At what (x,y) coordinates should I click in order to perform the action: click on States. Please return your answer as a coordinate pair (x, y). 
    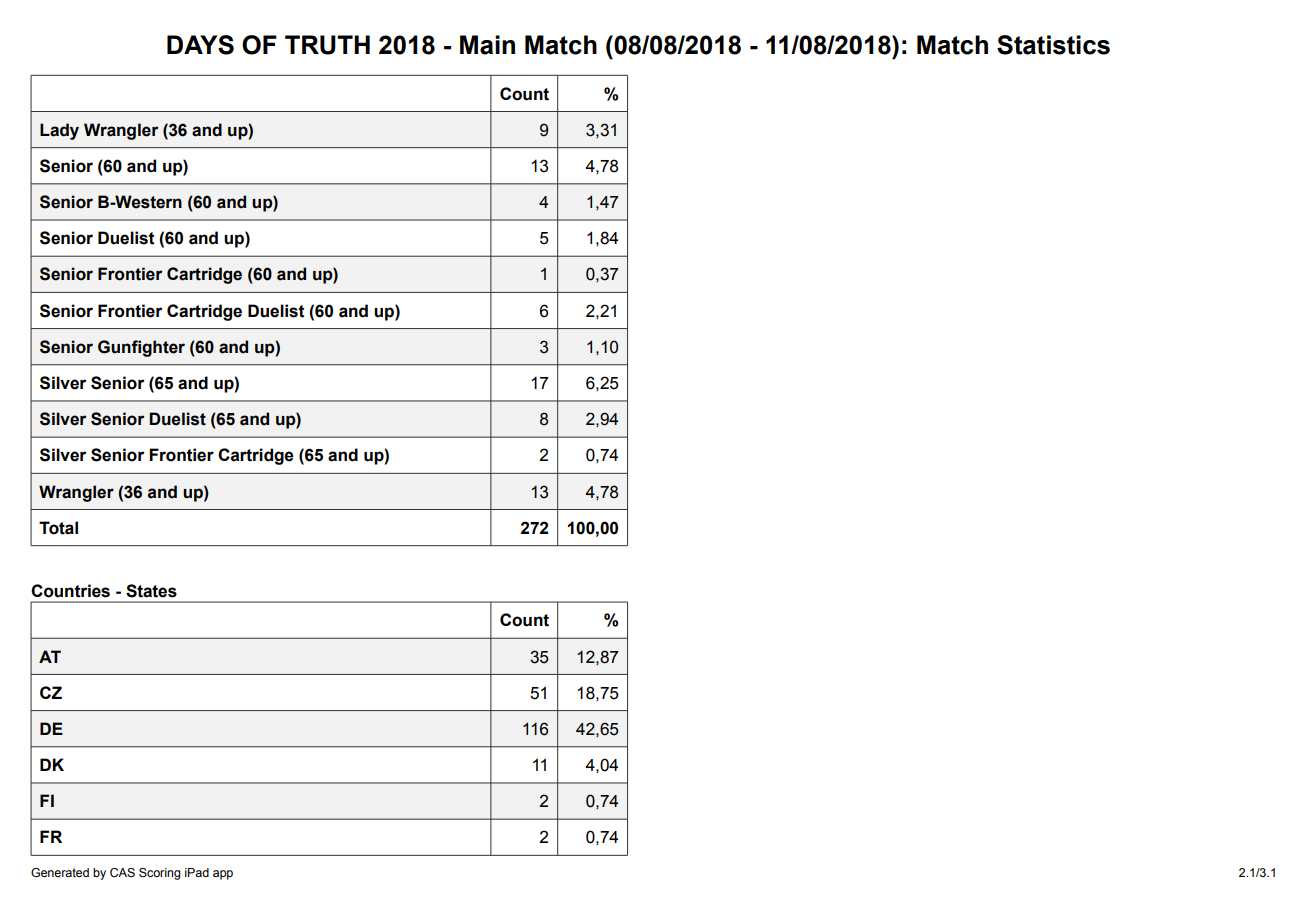
    Looking at the image, I should click on (151, 591).
